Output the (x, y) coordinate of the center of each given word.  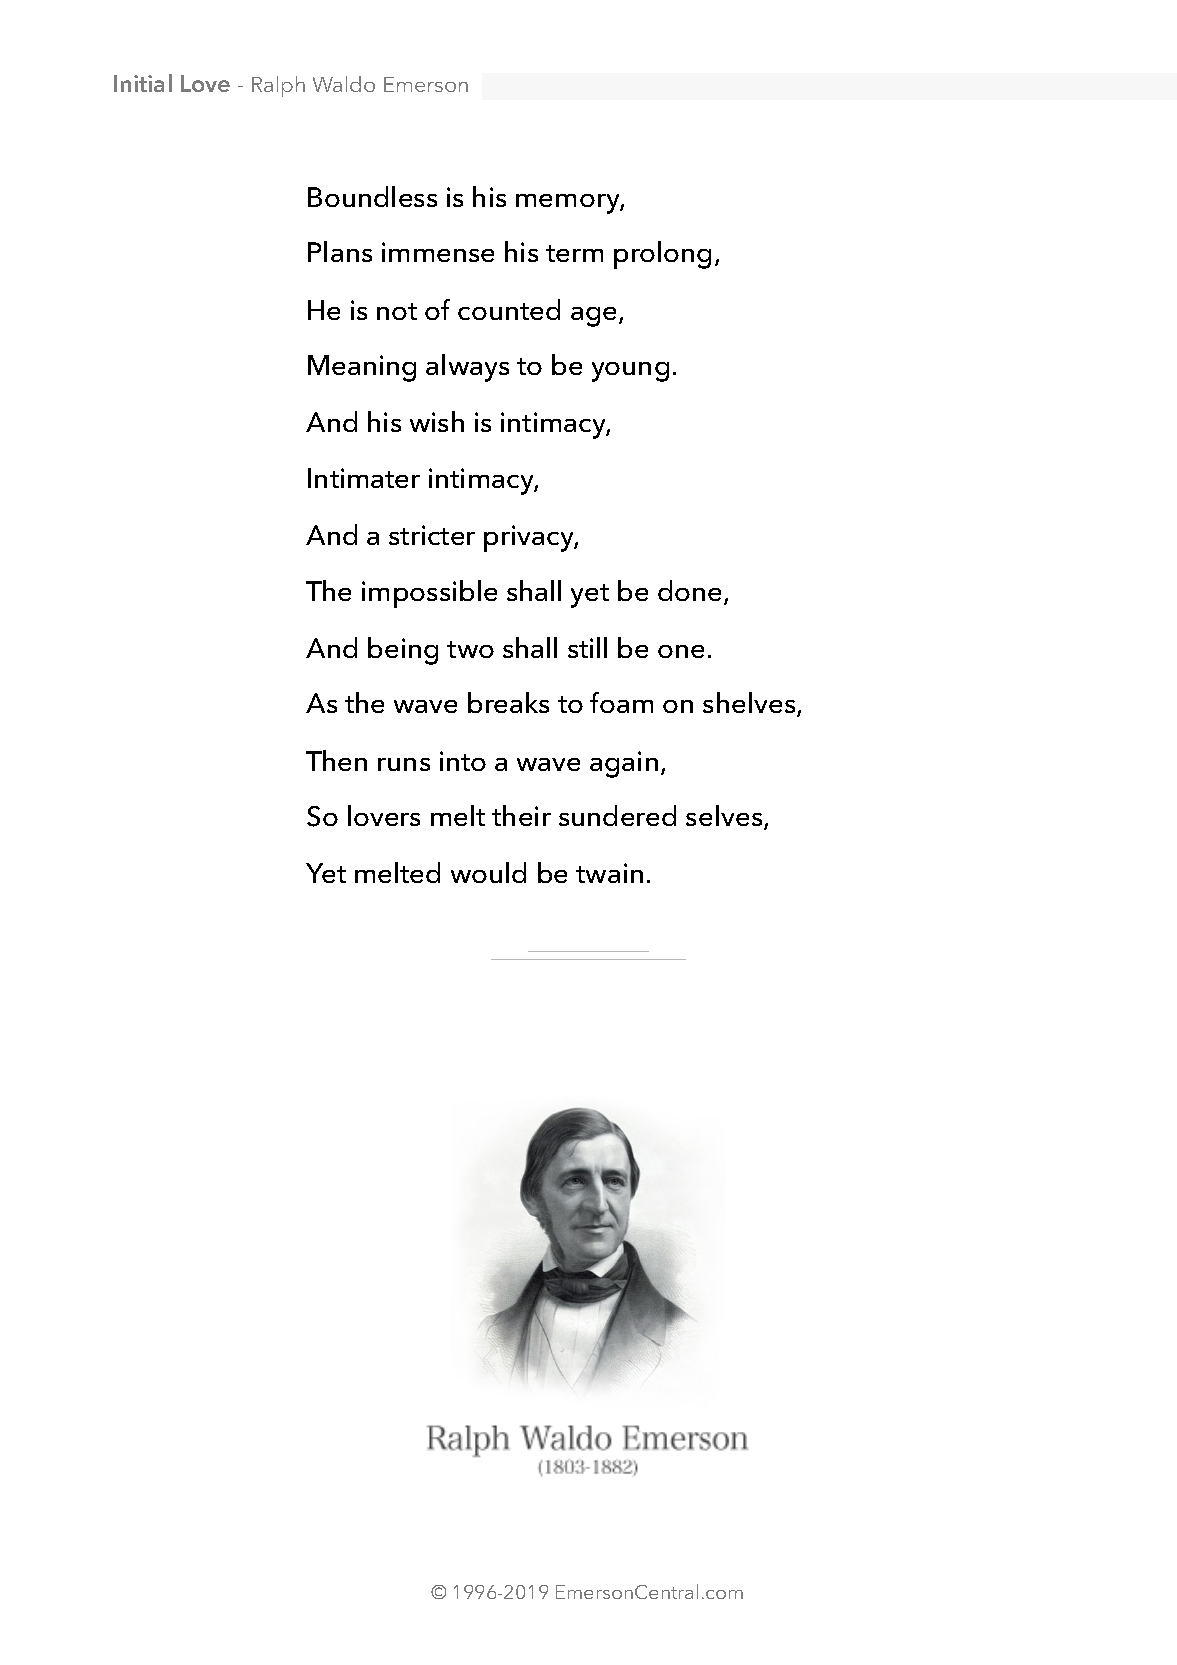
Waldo (344, 84)
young (630, 372)
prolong (662, 255)
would (488, 872)
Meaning (362, 368)
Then (336, 760)
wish (437, 421)
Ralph (278, 86)
